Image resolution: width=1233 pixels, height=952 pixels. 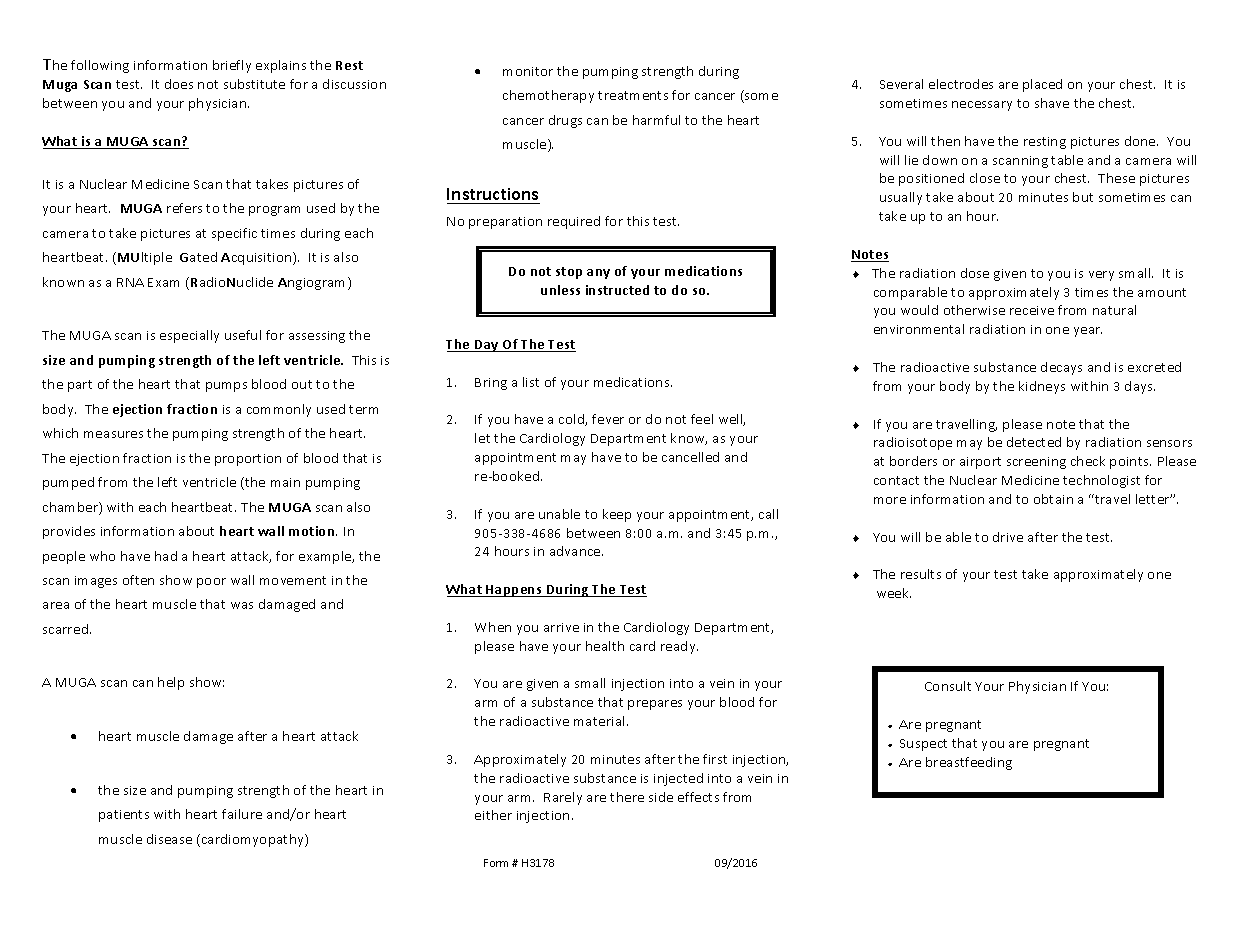 I want to click on drive, so click(x=1008, y=537).
